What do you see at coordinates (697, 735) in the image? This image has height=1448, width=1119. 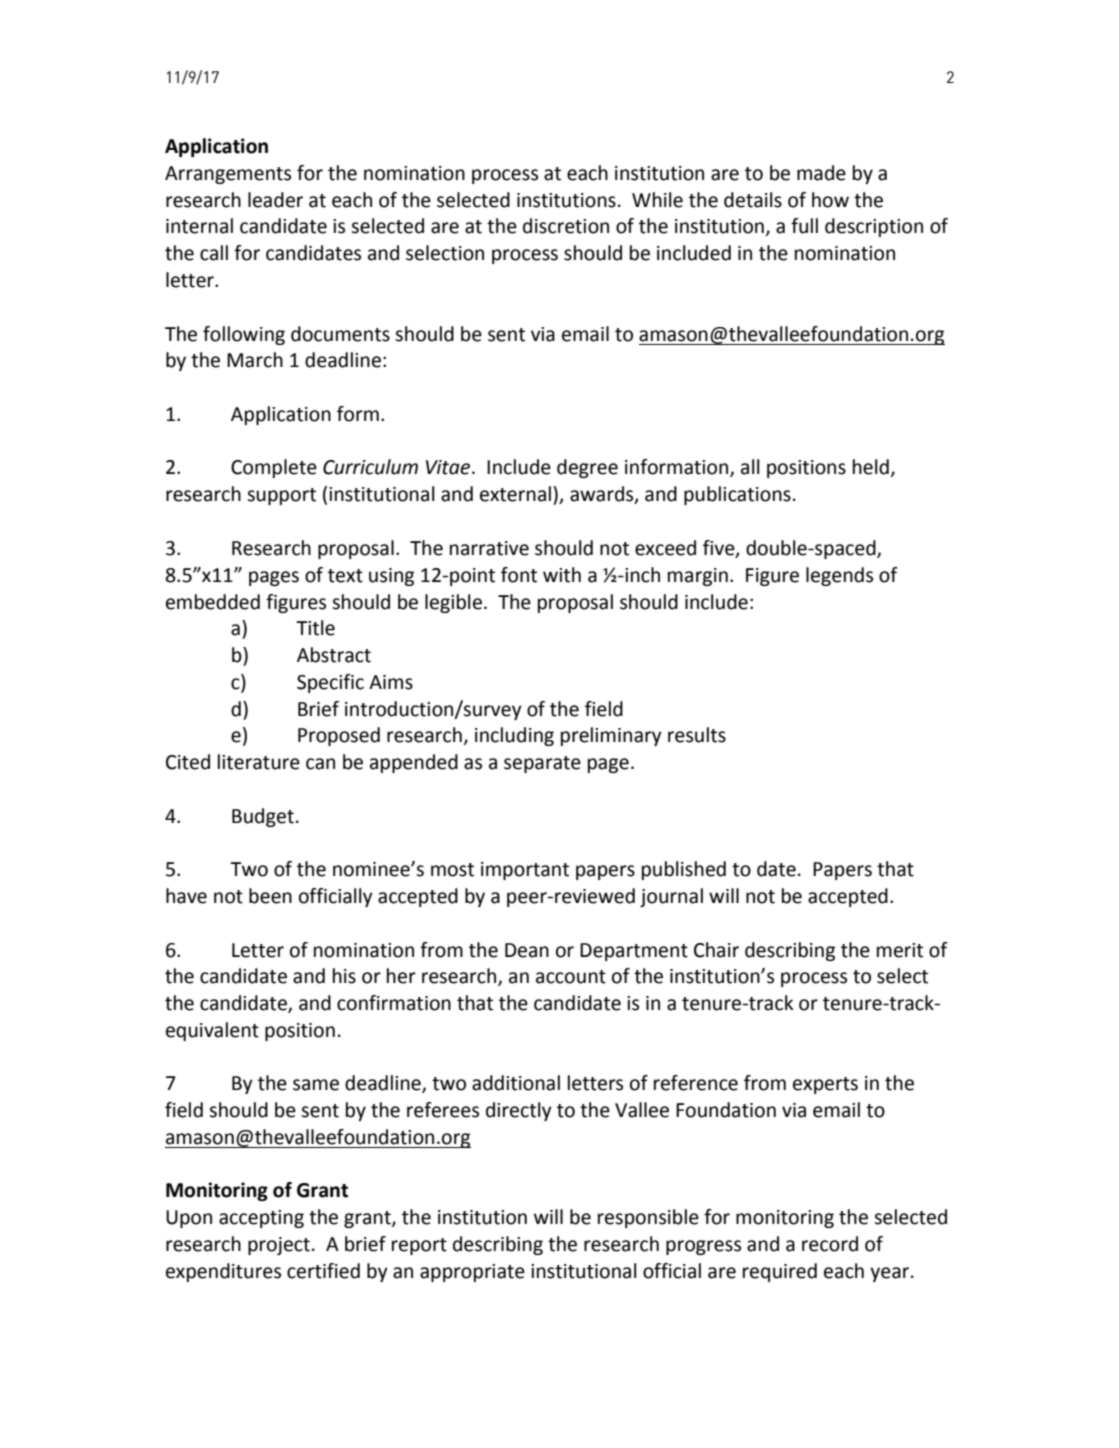 I see `results` at bounding box center [697, 735].
